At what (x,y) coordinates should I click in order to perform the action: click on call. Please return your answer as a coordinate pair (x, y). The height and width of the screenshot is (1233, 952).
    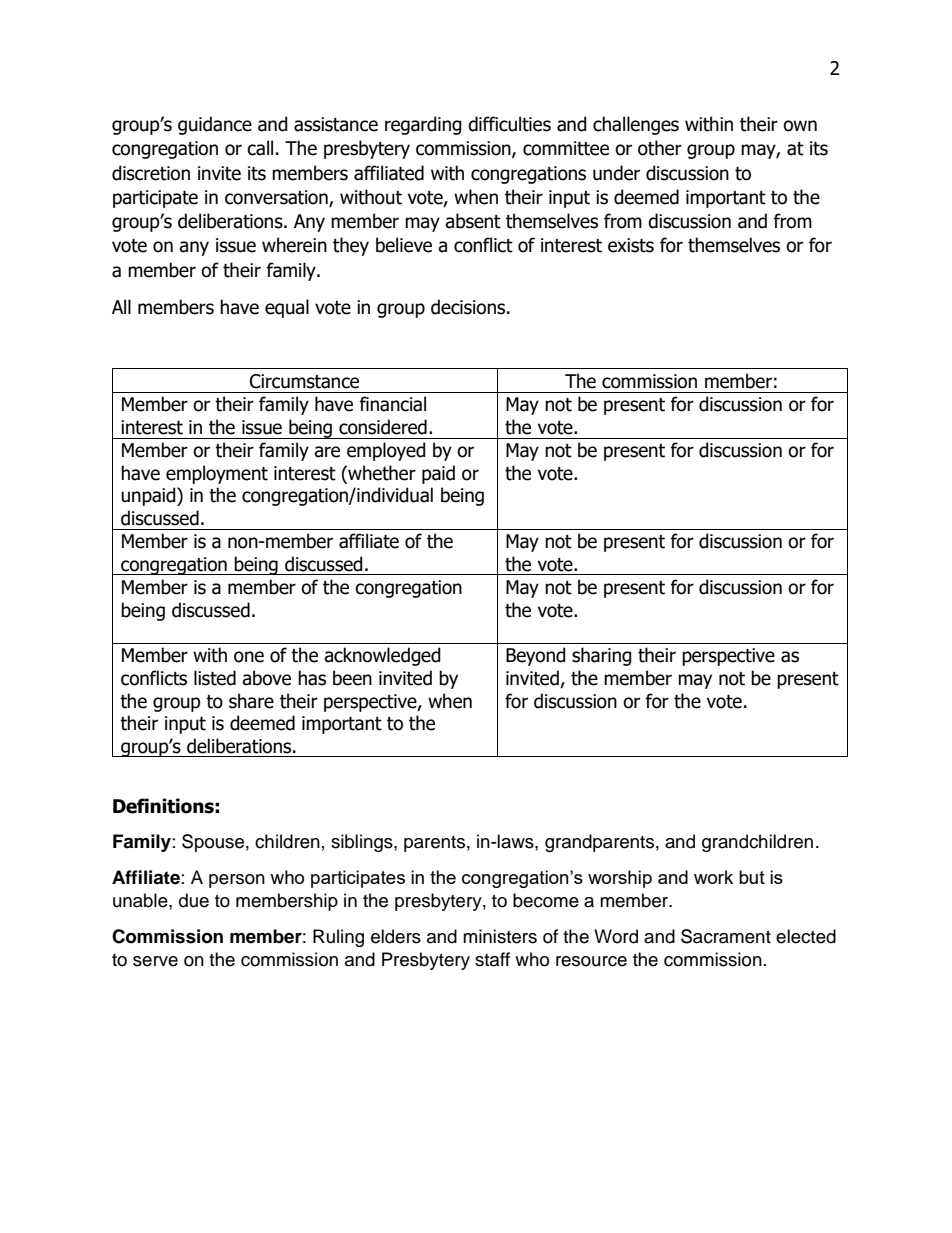
    Looking at the image, I should click on (260, 148).
